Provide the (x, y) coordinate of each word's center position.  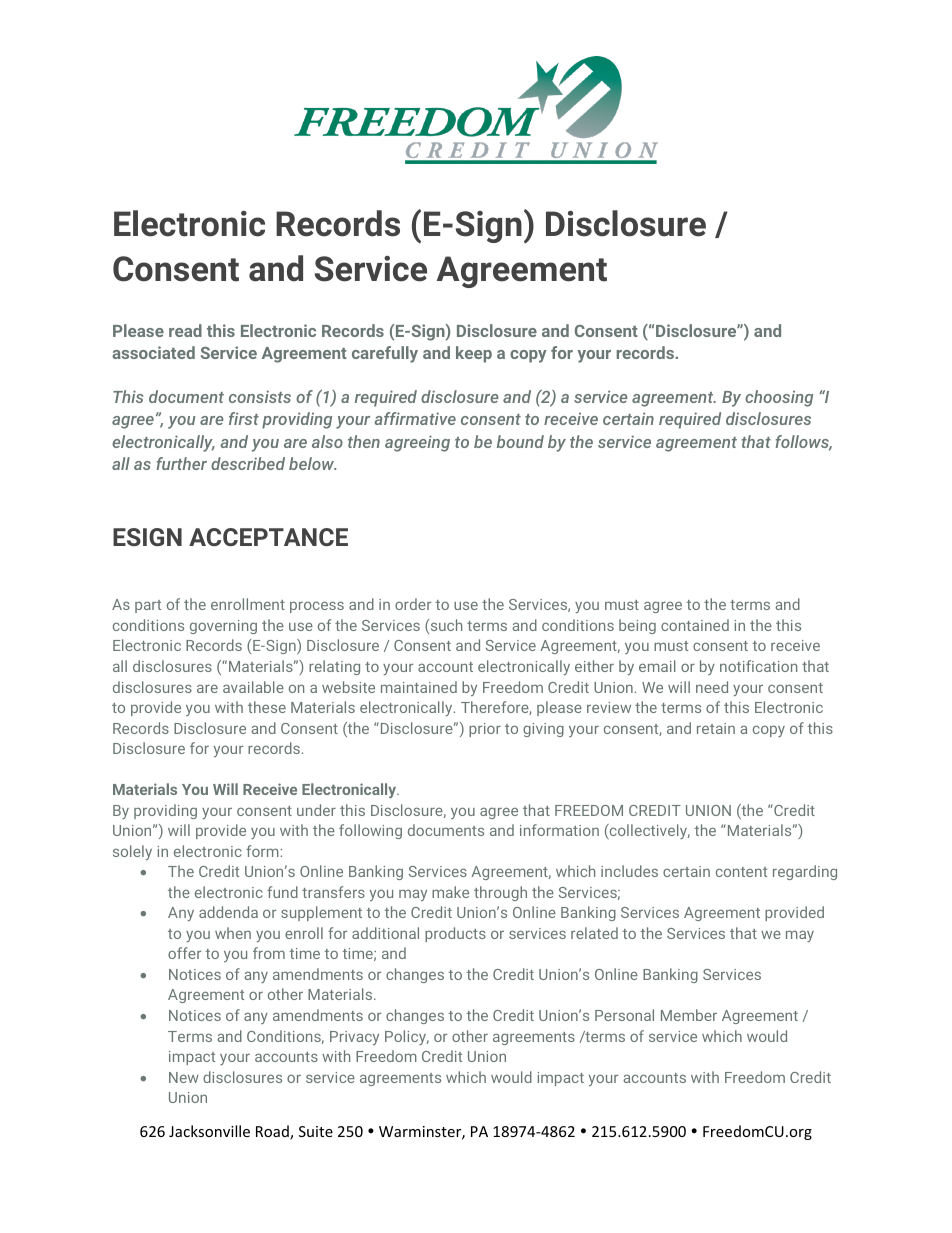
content (741, 872)
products (455, 934)
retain (716, 728)
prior (485, 730)
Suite (316, 1131)
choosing (779, 398)
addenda (228, 912)
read (185, 330)
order (413, 604)
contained (695, 625)
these (267, 707)
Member (689, 1015)
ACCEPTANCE (268, 537)
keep (474, 354)
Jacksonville (209, 1131)
